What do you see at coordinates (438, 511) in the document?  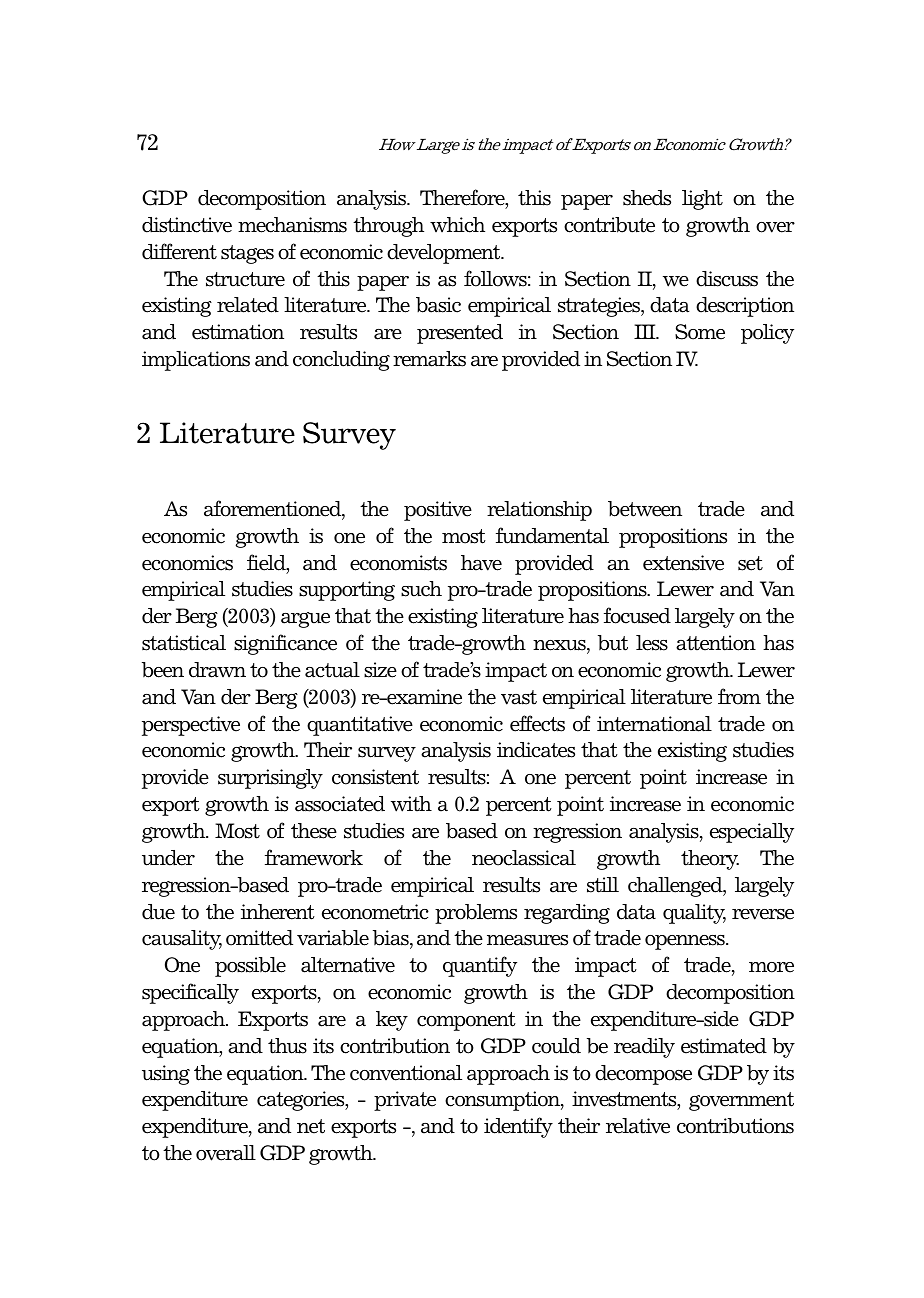 I see `positive` at bounding box center [438, 511].
